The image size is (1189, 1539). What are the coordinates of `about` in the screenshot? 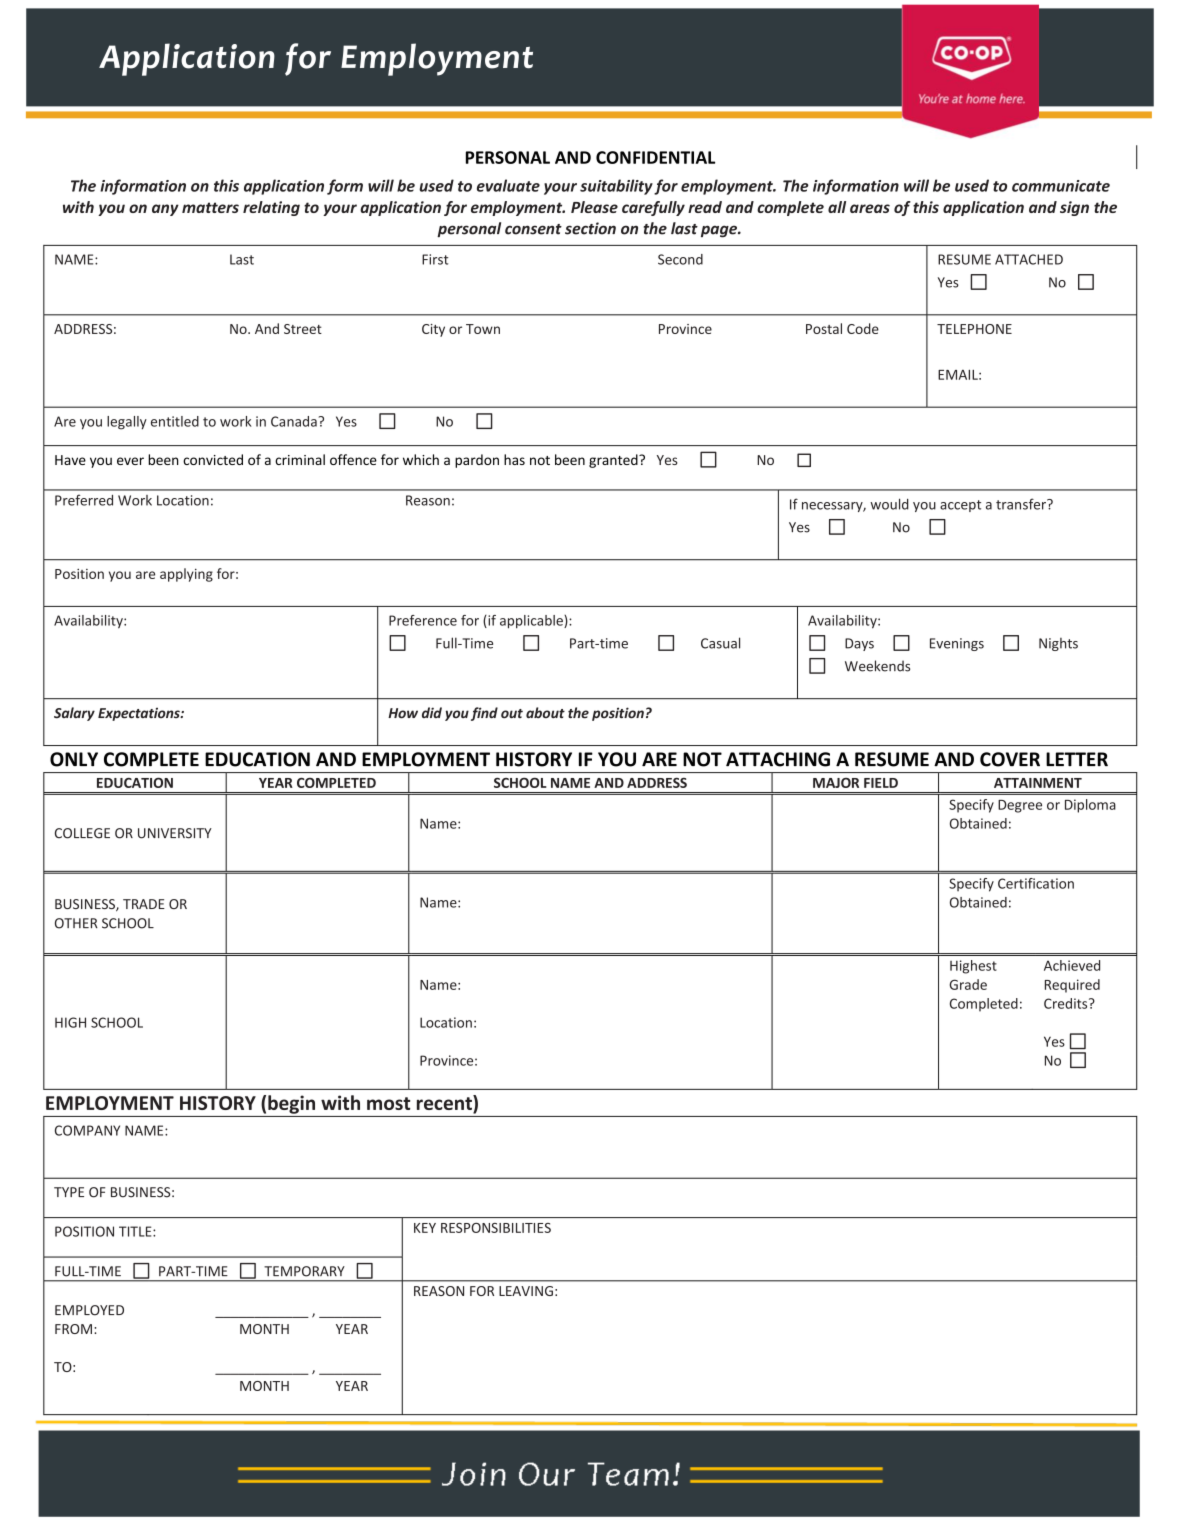 It's located at (545, 713).
